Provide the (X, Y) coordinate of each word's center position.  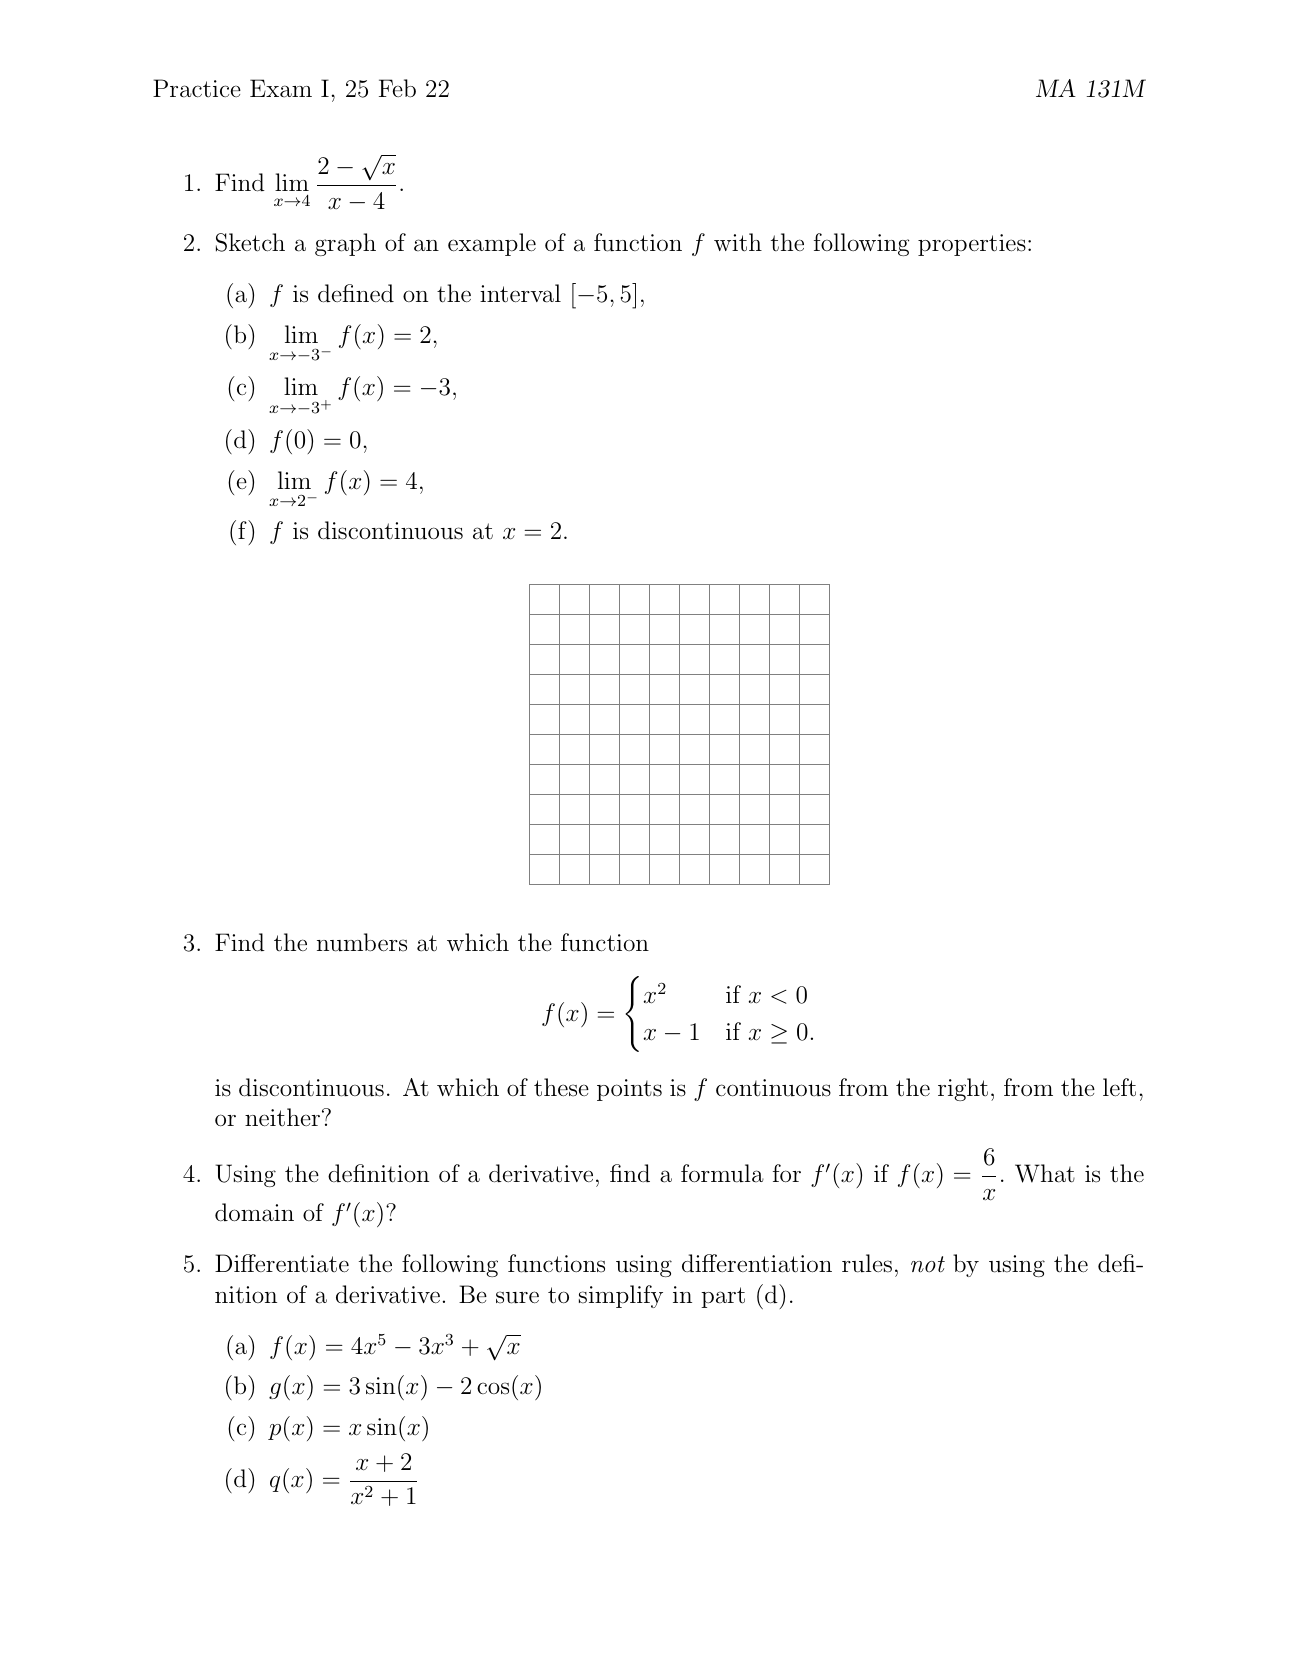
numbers (362, 942)
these (561, 1087)
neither (282, 1117)
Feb (397, 88)
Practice (197, 88)
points (629, 1090)
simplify (621, 1296)
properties (972, 245)
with (738, 242)
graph (345, 244)
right (963, 1089)
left (1119, 1087)
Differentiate (282, 1263)
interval (520, 293)
